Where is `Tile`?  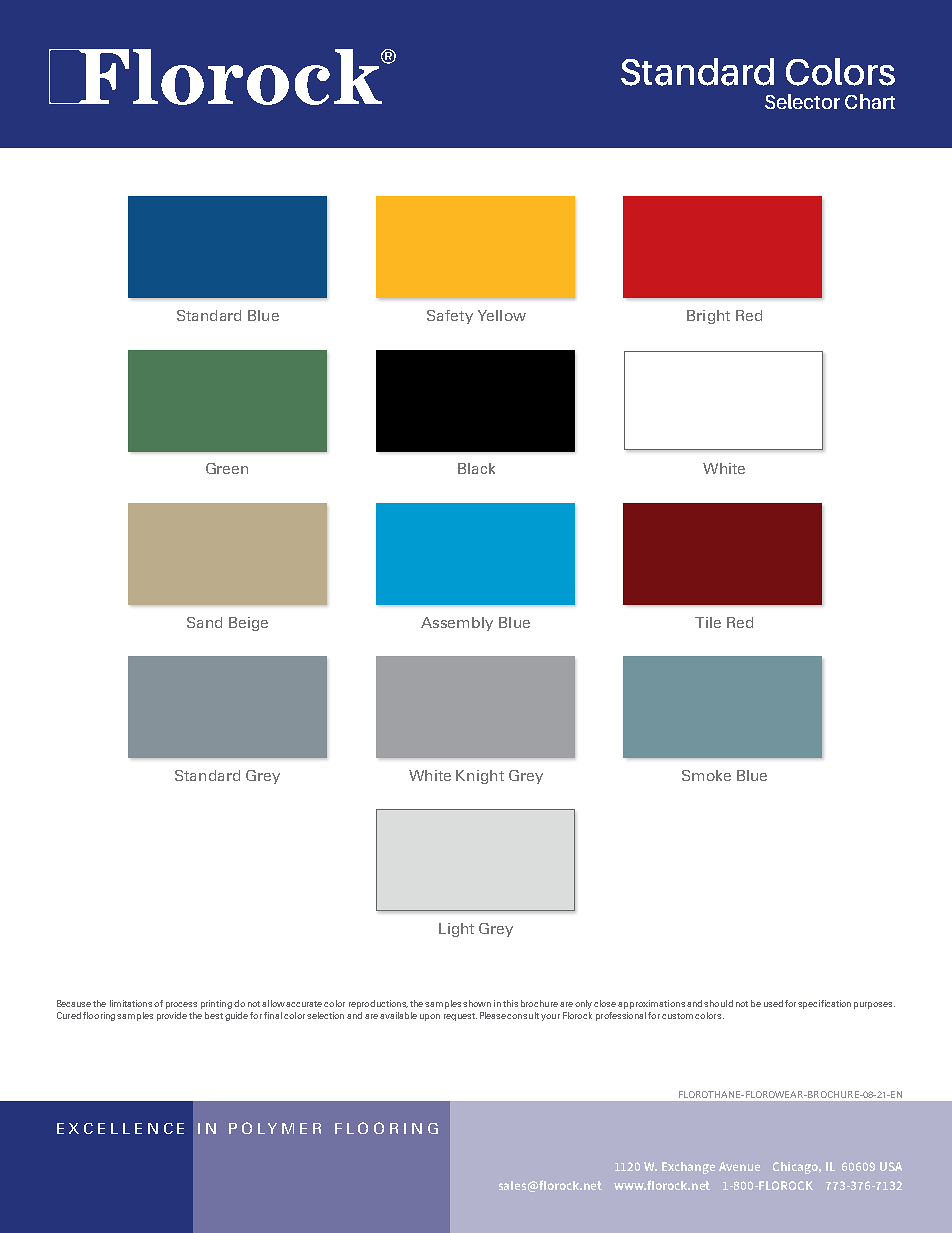
Tile is located at coordinates (708, 622).
